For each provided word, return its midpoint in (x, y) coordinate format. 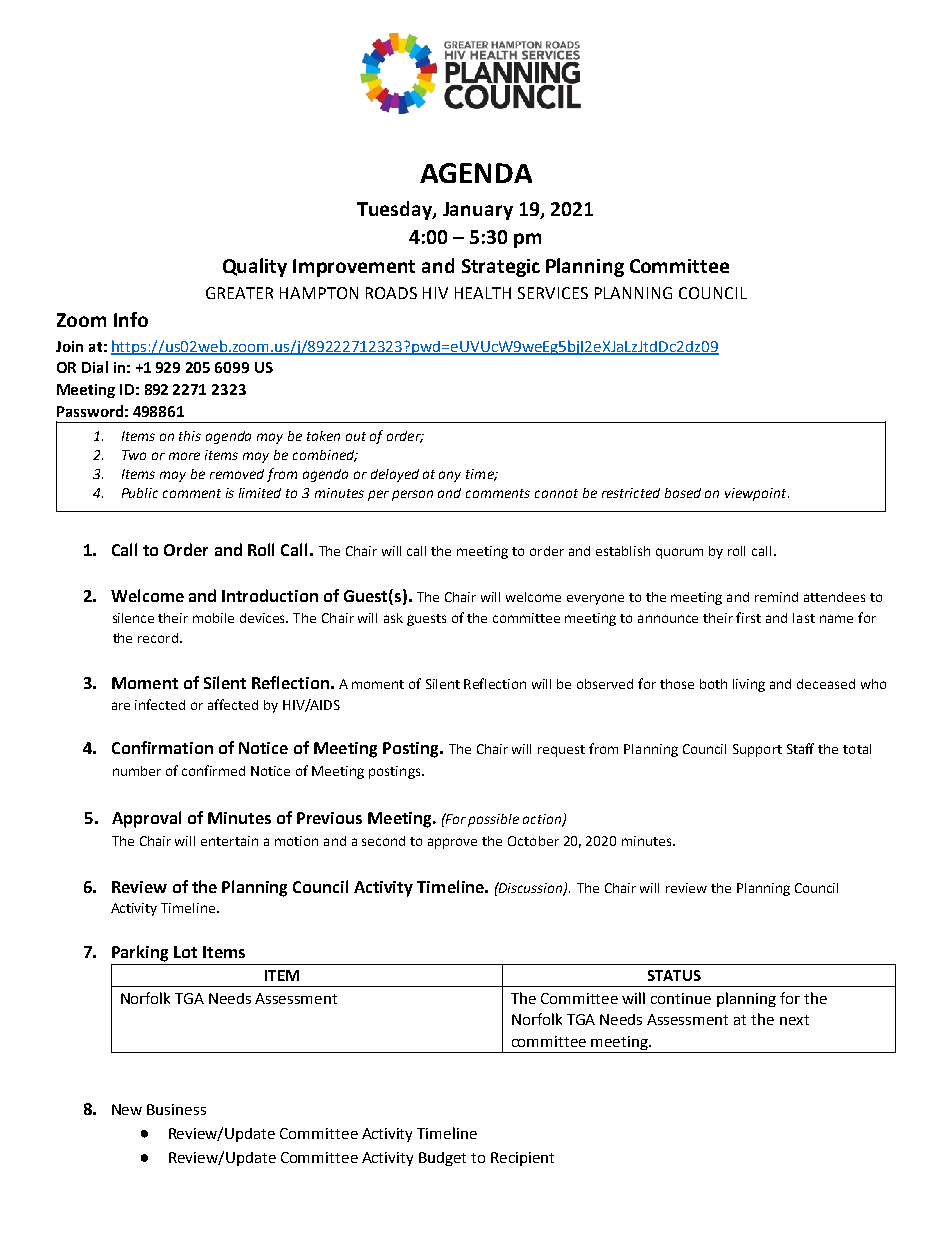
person (412, 495)
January (478, 211)
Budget (442, 1159)
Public (140, 493)
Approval (146, 819)
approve (452, 843)
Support (757, 750)
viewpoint (757, 494)
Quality (255, 267)
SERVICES (553, 293)
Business (176, 1109)
